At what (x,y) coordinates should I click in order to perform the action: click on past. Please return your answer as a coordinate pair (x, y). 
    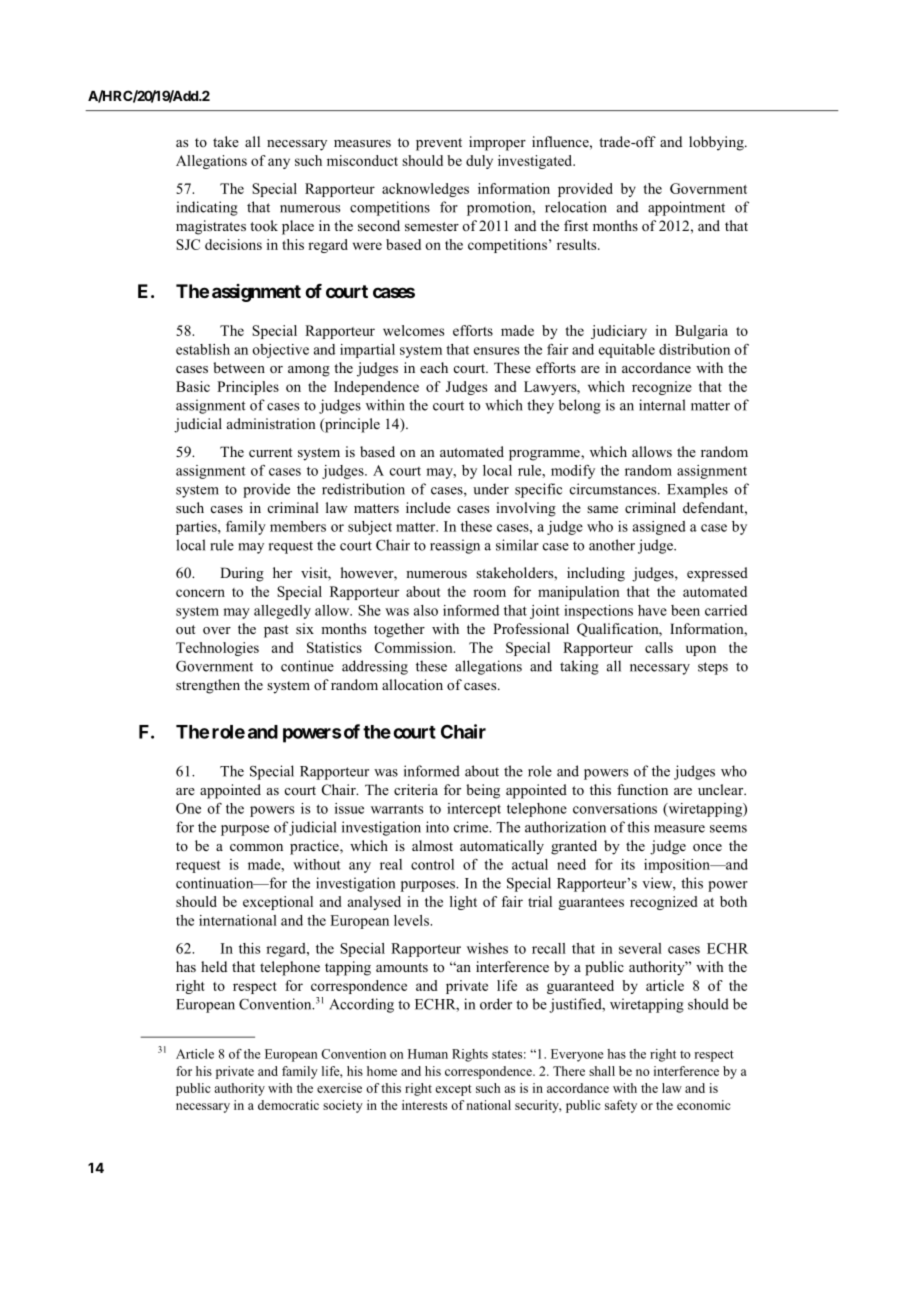
    Looking at the image, I should click on (276, 631).
